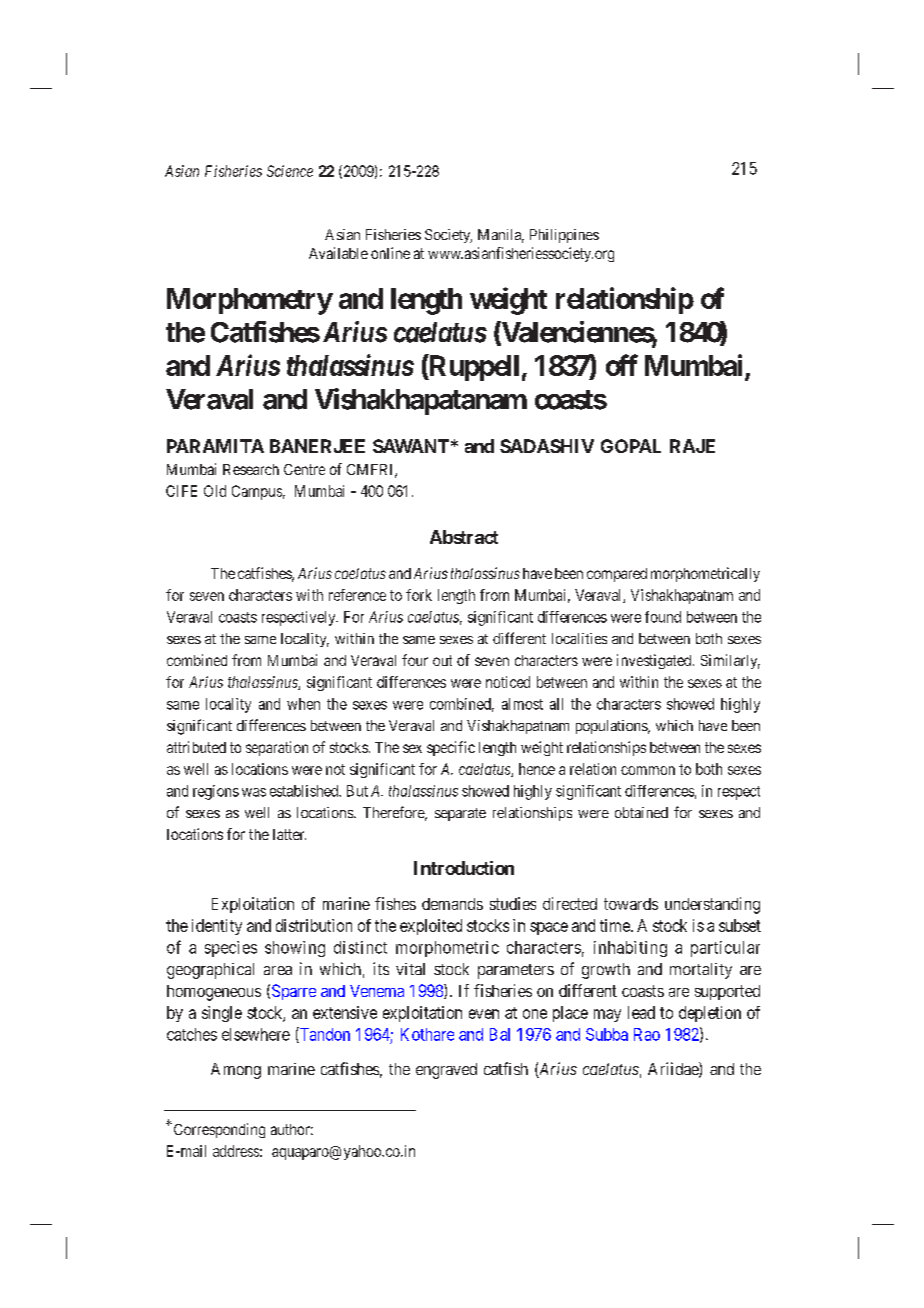  I want to click on was, so click(254, 792).
